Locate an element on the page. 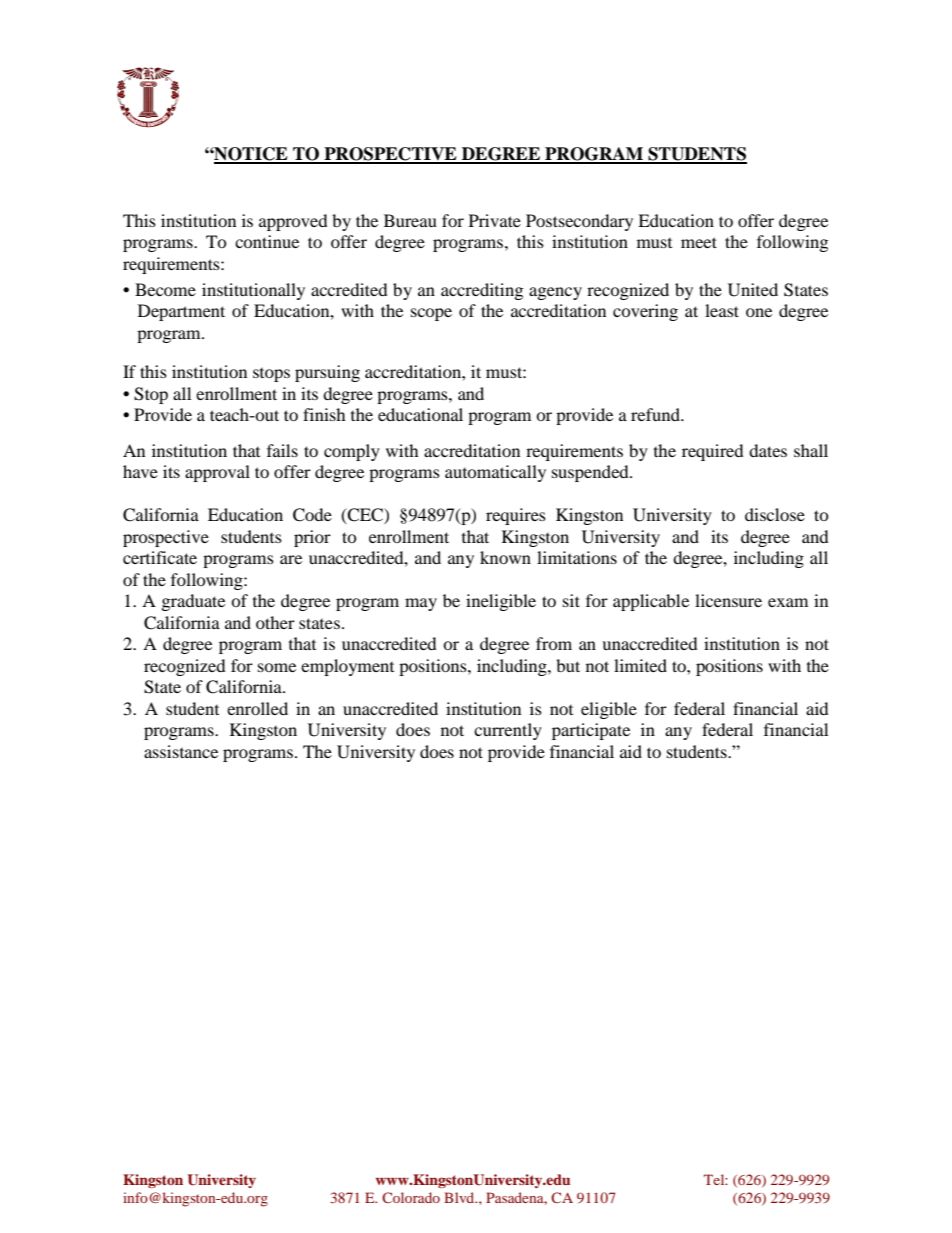 This image has height=1233, width=952. known is located at coordinates (505, 557).
